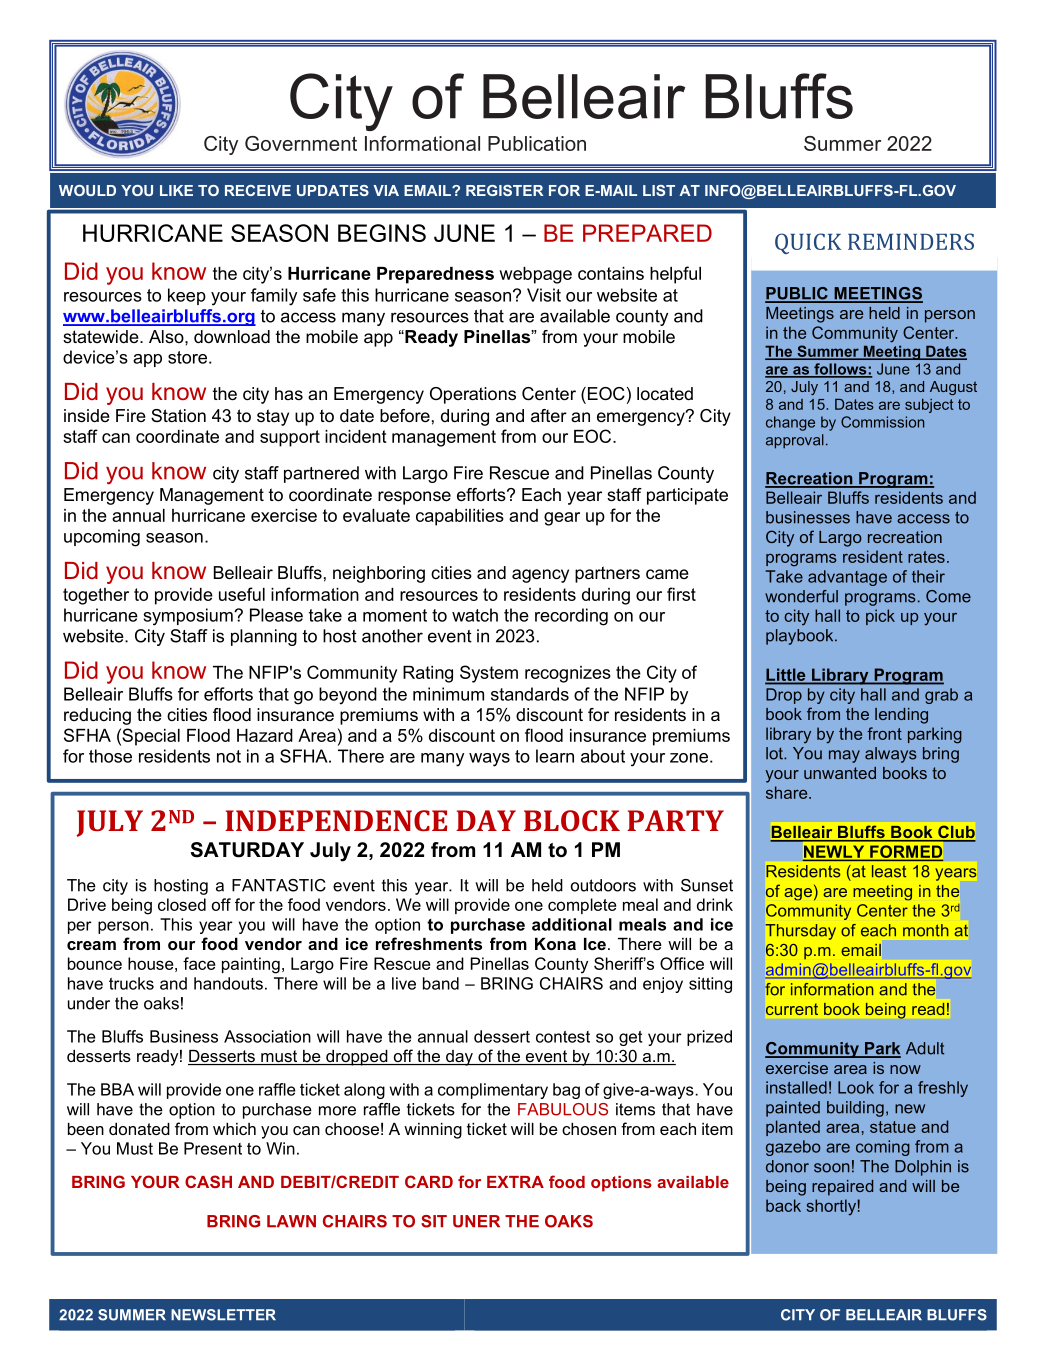  I want to click on front, so click(884, 733).
